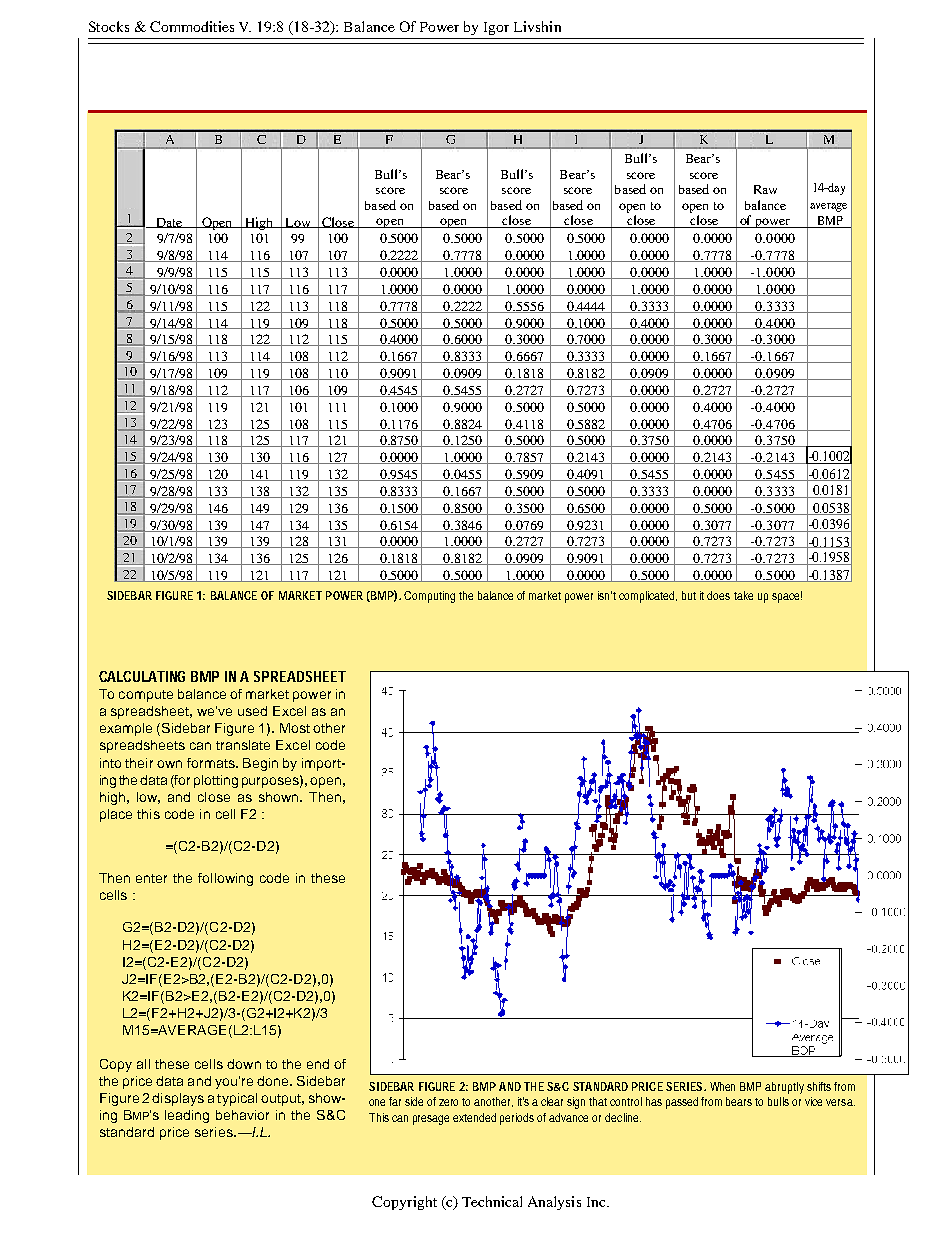 This screenshot has width=952, height=1237. I want to click on leading, so click(187, 1116).
